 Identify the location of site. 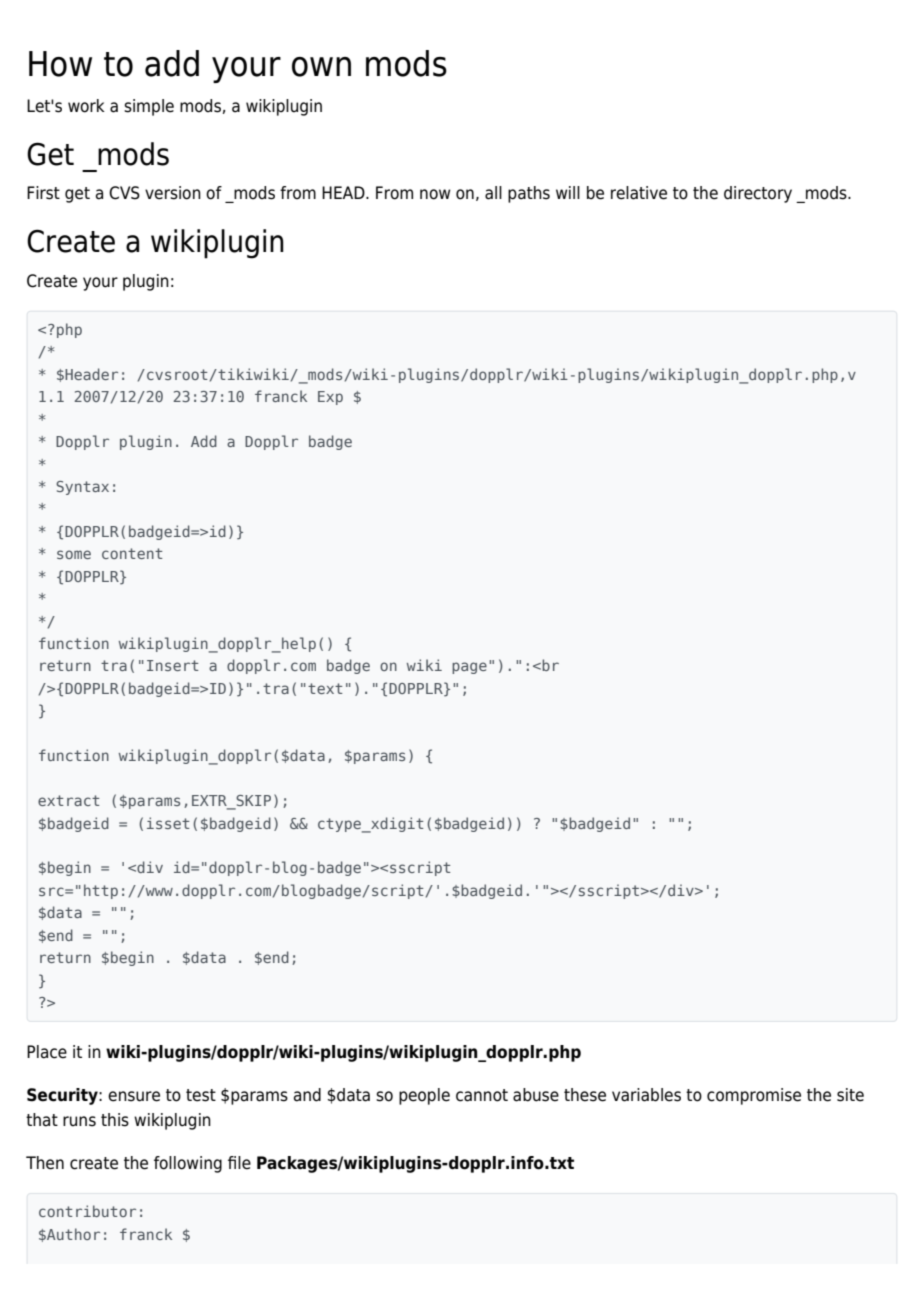
(850, 1095).
